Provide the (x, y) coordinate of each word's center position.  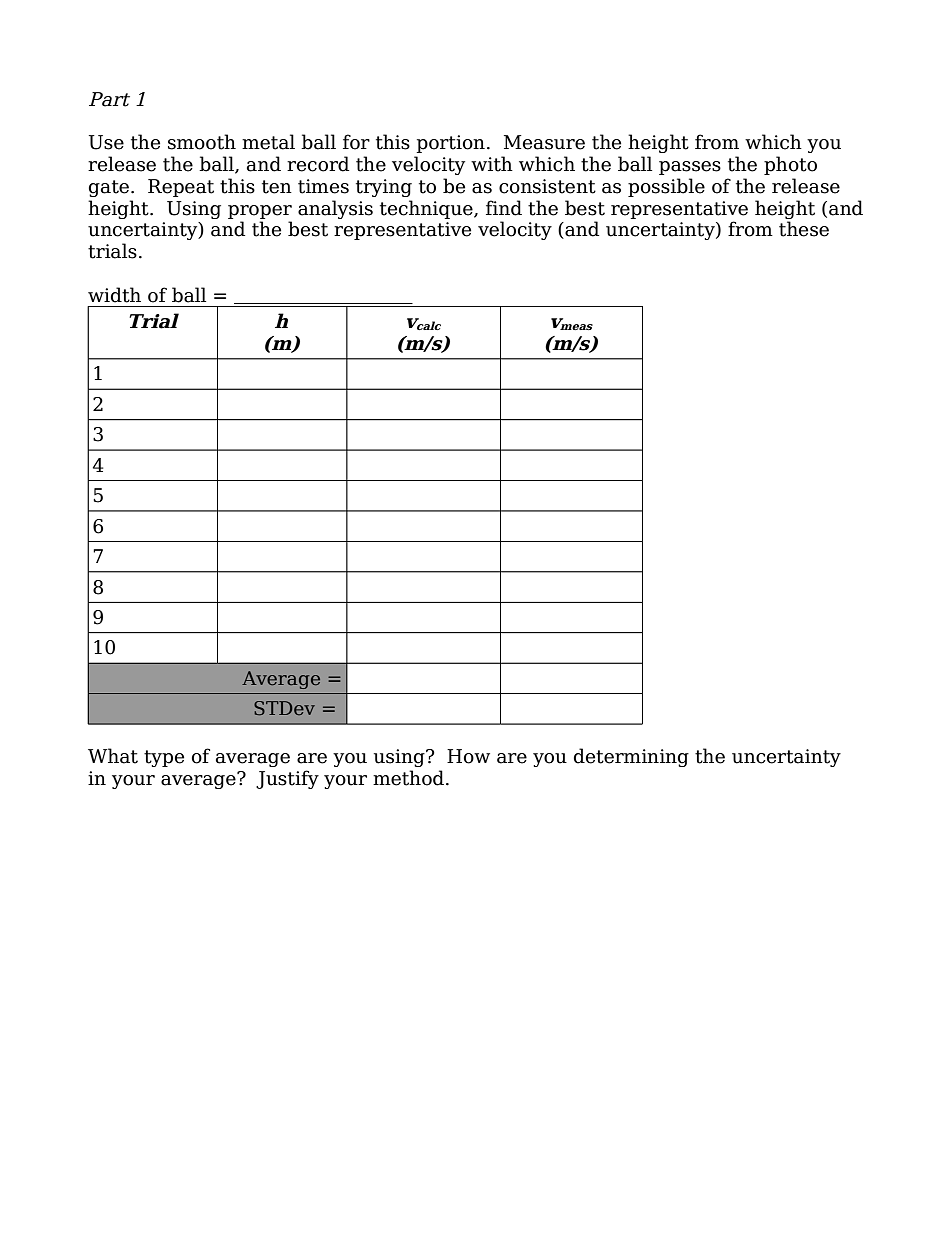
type (164, 758)
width (114, 295)
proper (260, 212)
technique (427, 209)
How (468, 756)
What (113, 756)
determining (631, 757)
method (408, 778)
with (492, 164)
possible (666, 187)
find (504, 208)
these (804, 229)
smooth (202, 142)
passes (690, 168)
